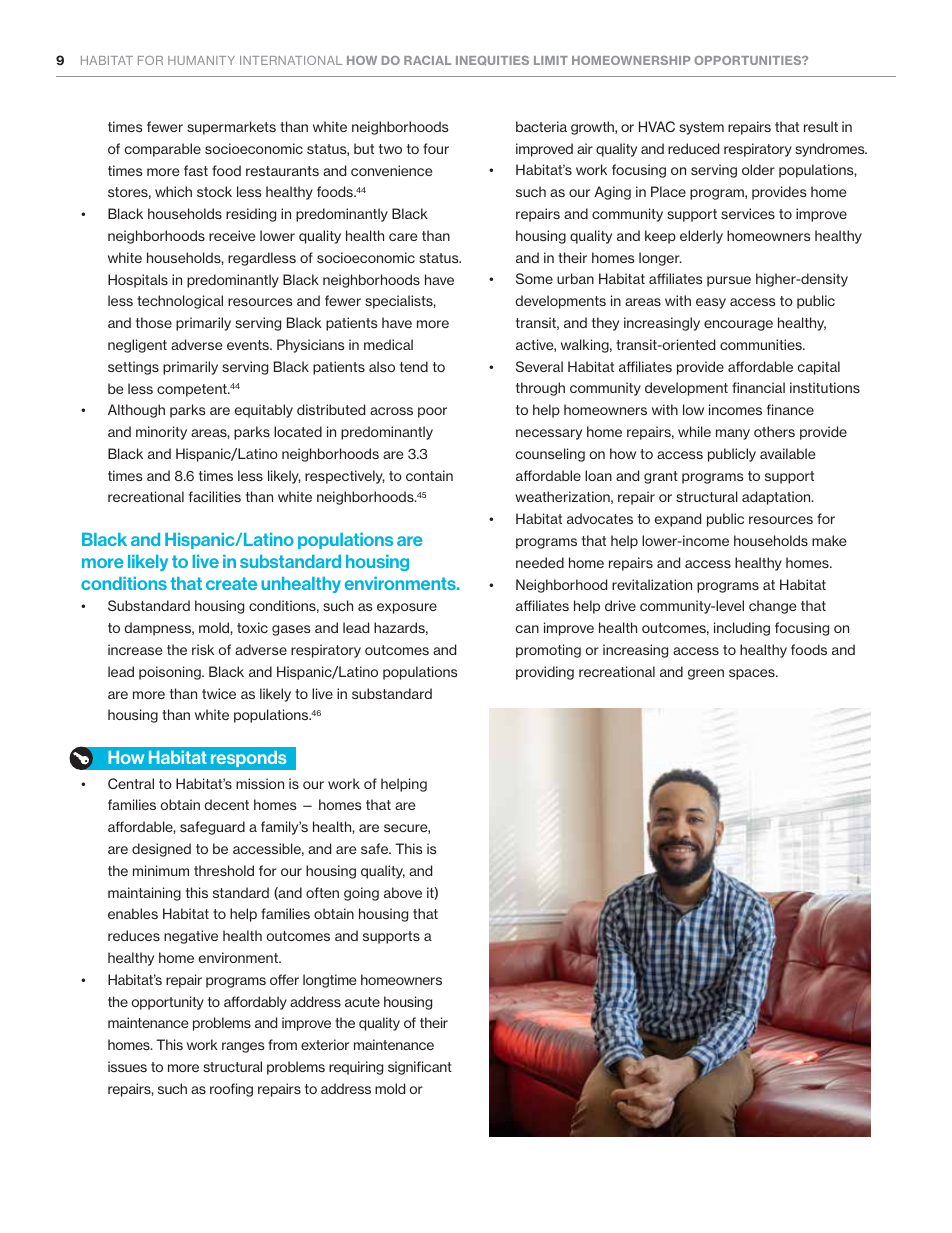 This screenshot has width=952, height=1233. Describe the element at coordinates (749, 60) in the screenshot. I see `OPPORTUNITIES` at that location.
